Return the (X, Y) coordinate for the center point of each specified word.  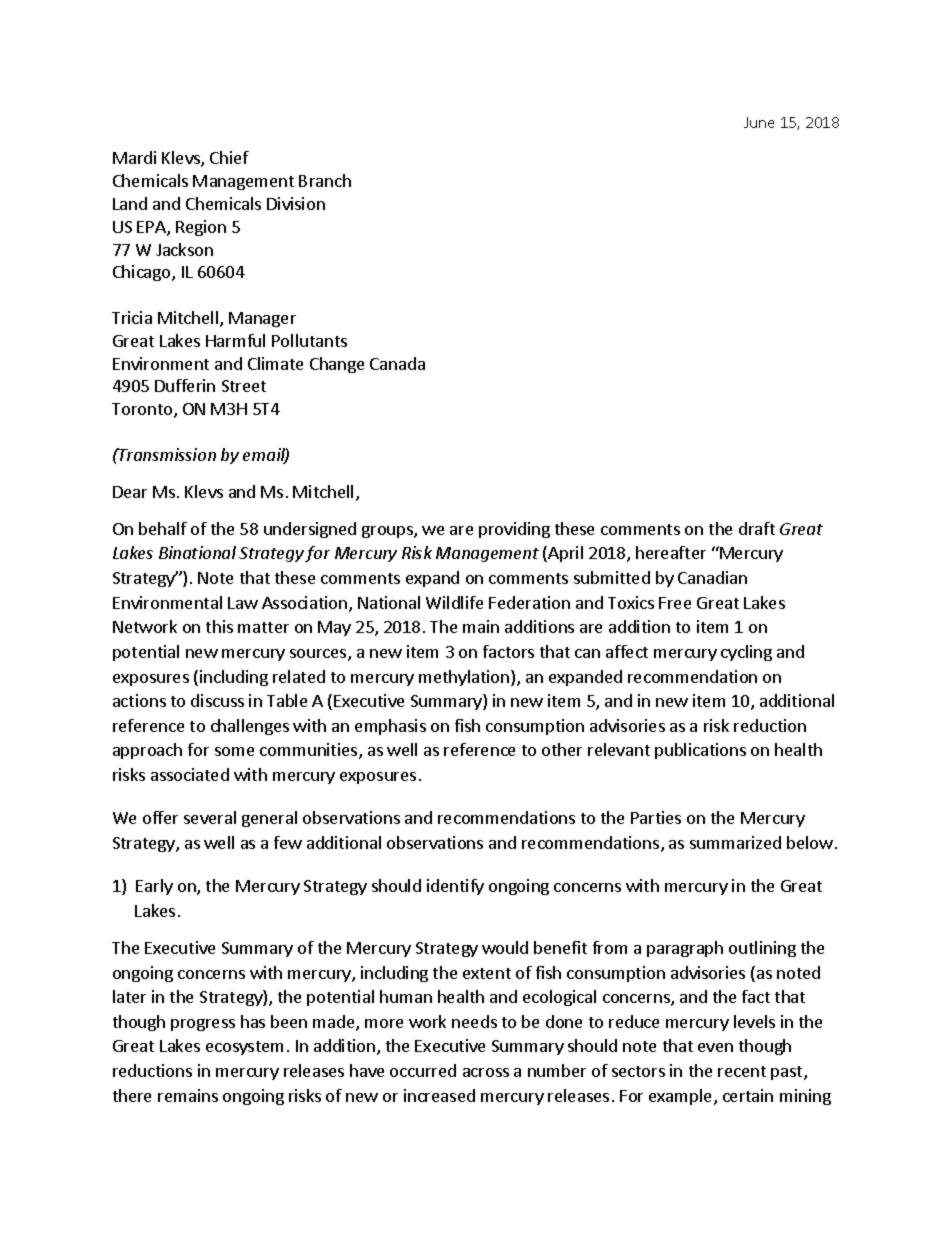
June (759, 122)
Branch (325, 180)
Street (244, 386)
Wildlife (454, 602)
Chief (229, 157)
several (210, 817)
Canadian (712, 577)
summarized (735, 842)
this (219, 626)
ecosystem (244, 1048)
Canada (397, 363)
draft (757, 528)
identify (455, 887)
